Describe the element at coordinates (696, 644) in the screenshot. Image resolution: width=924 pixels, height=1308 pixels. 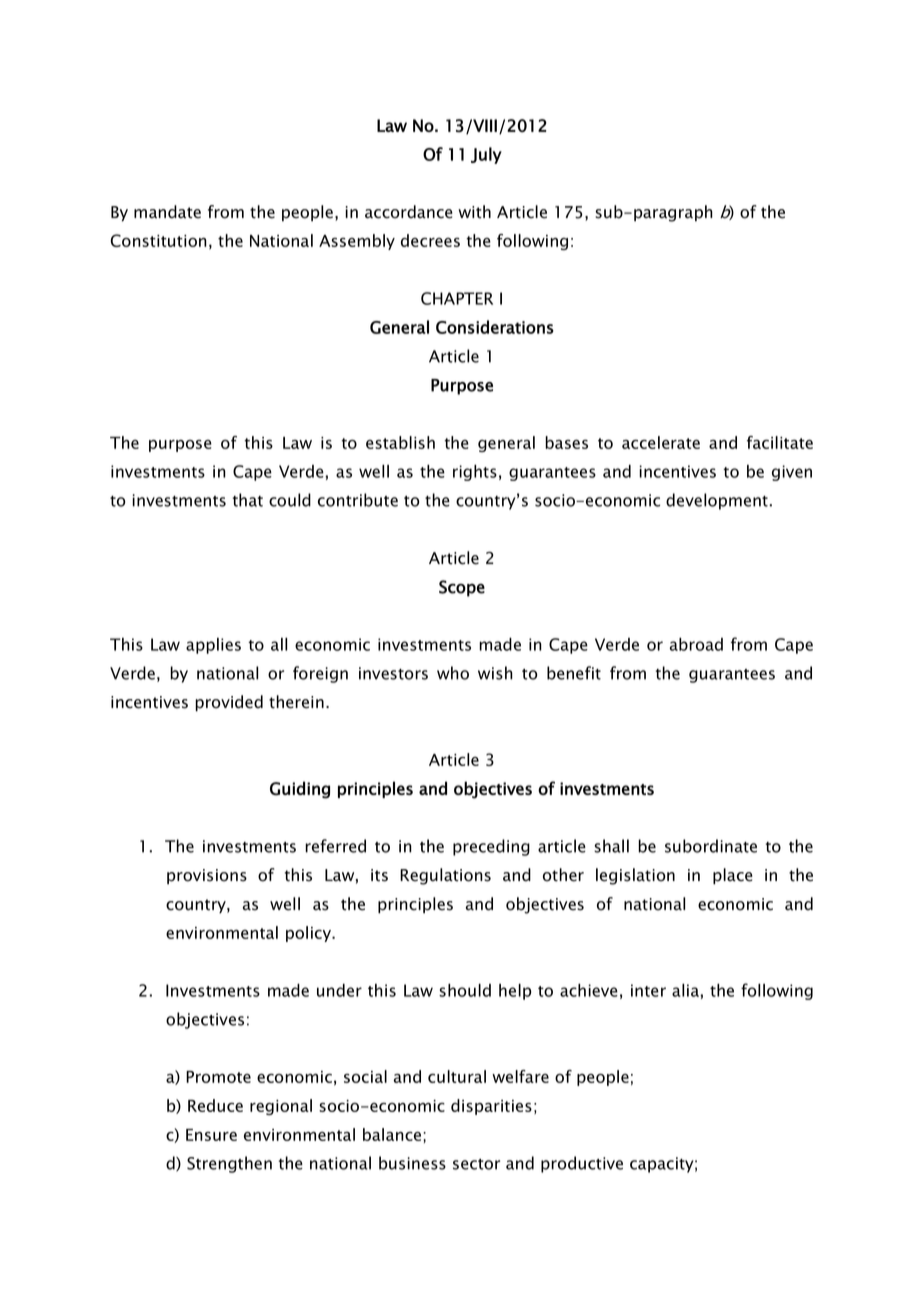
I see `abroad` at that location.
